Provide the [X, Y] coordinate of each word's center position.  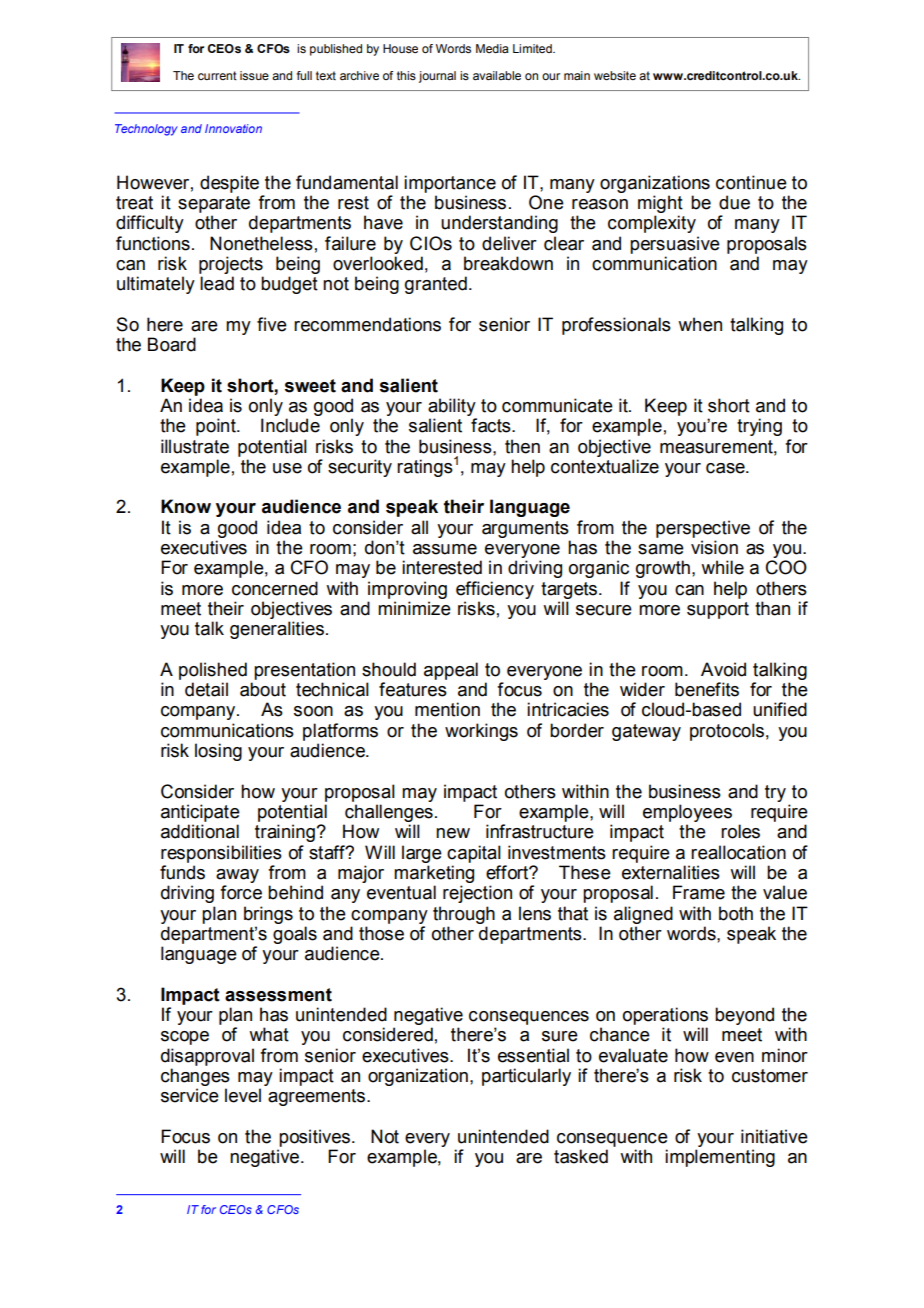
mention [447, 709]
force [241, 892]
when [700, 324]
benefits [707, 689]
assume [445, 549]
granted [436, 285]
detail [206, 689]
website [615, 75]
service [190, 1095]
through [464, 915]
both [736, 913]
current [217, 75]
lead [217, 283]
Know [186, 506]
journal [437, 77]
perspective [703, 529]
